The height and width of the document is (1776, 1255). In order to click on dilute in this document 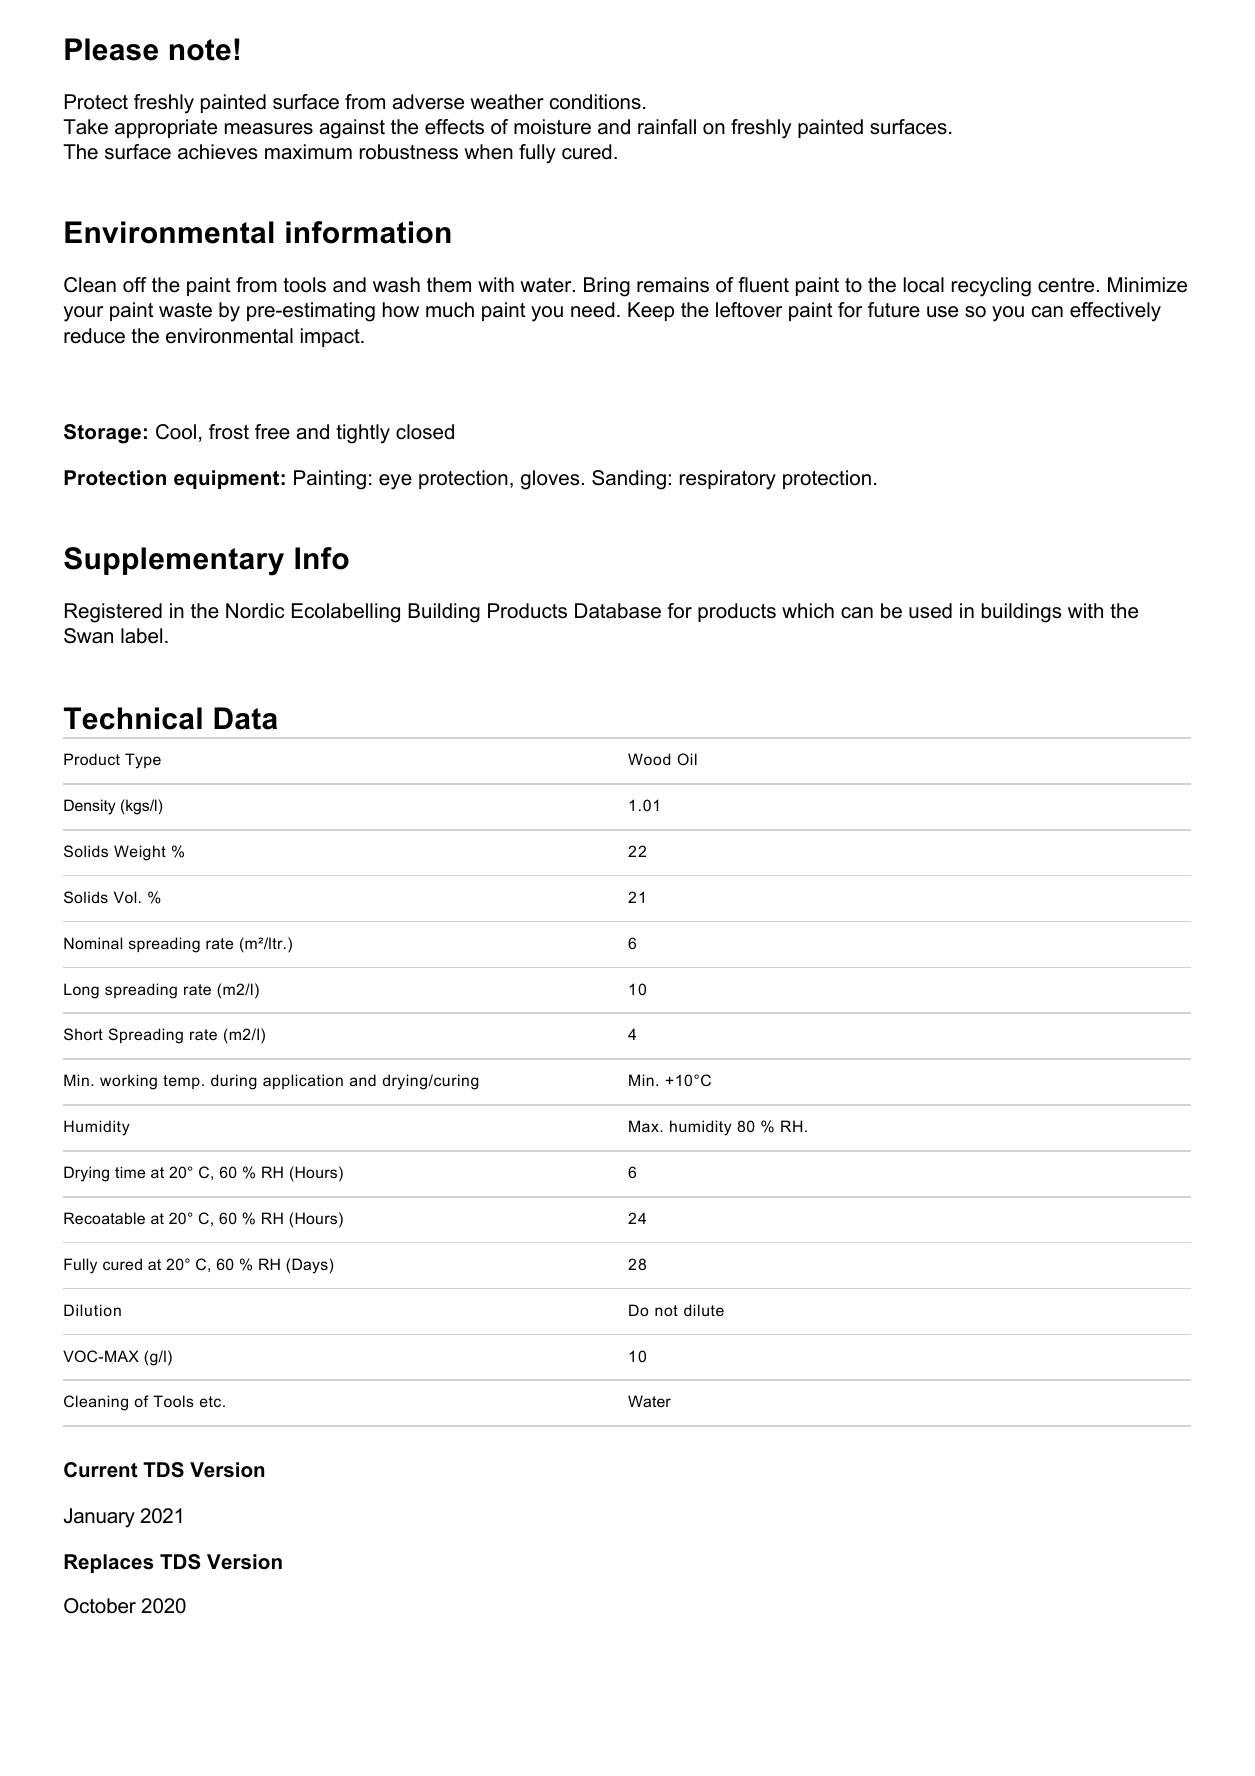, I will do `click(704, 1310)`.
